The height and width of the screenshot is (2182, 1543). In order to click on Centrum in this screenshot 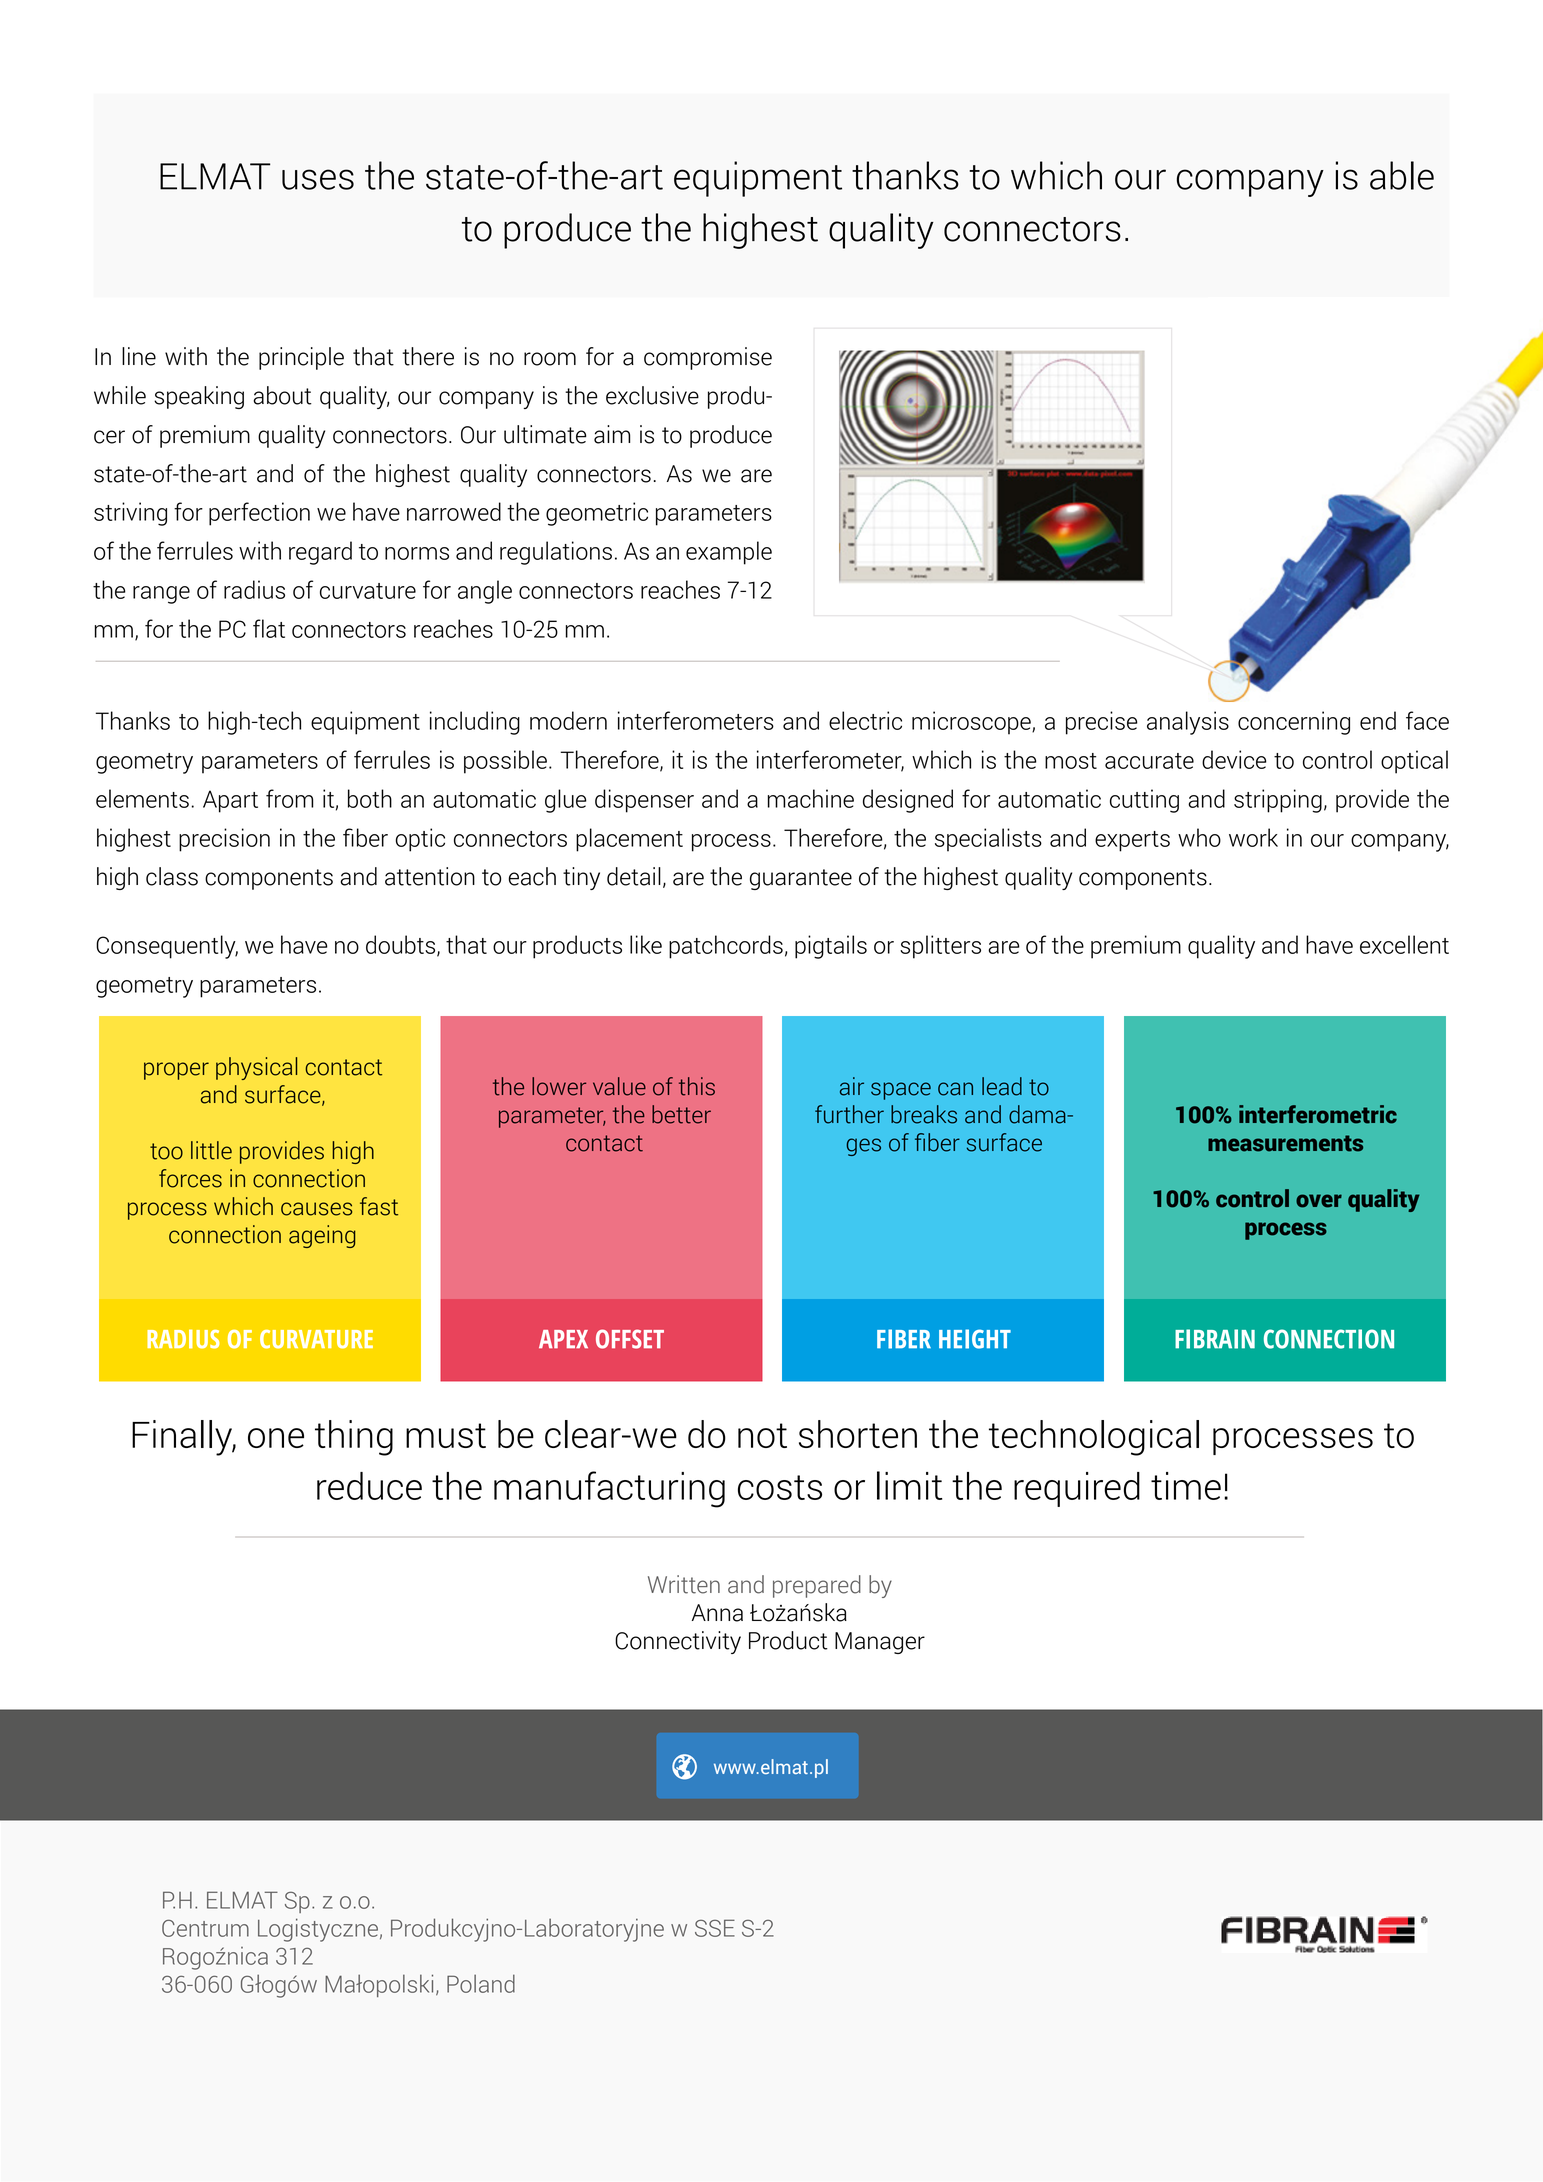, I will do `click(205, 1928)`.
